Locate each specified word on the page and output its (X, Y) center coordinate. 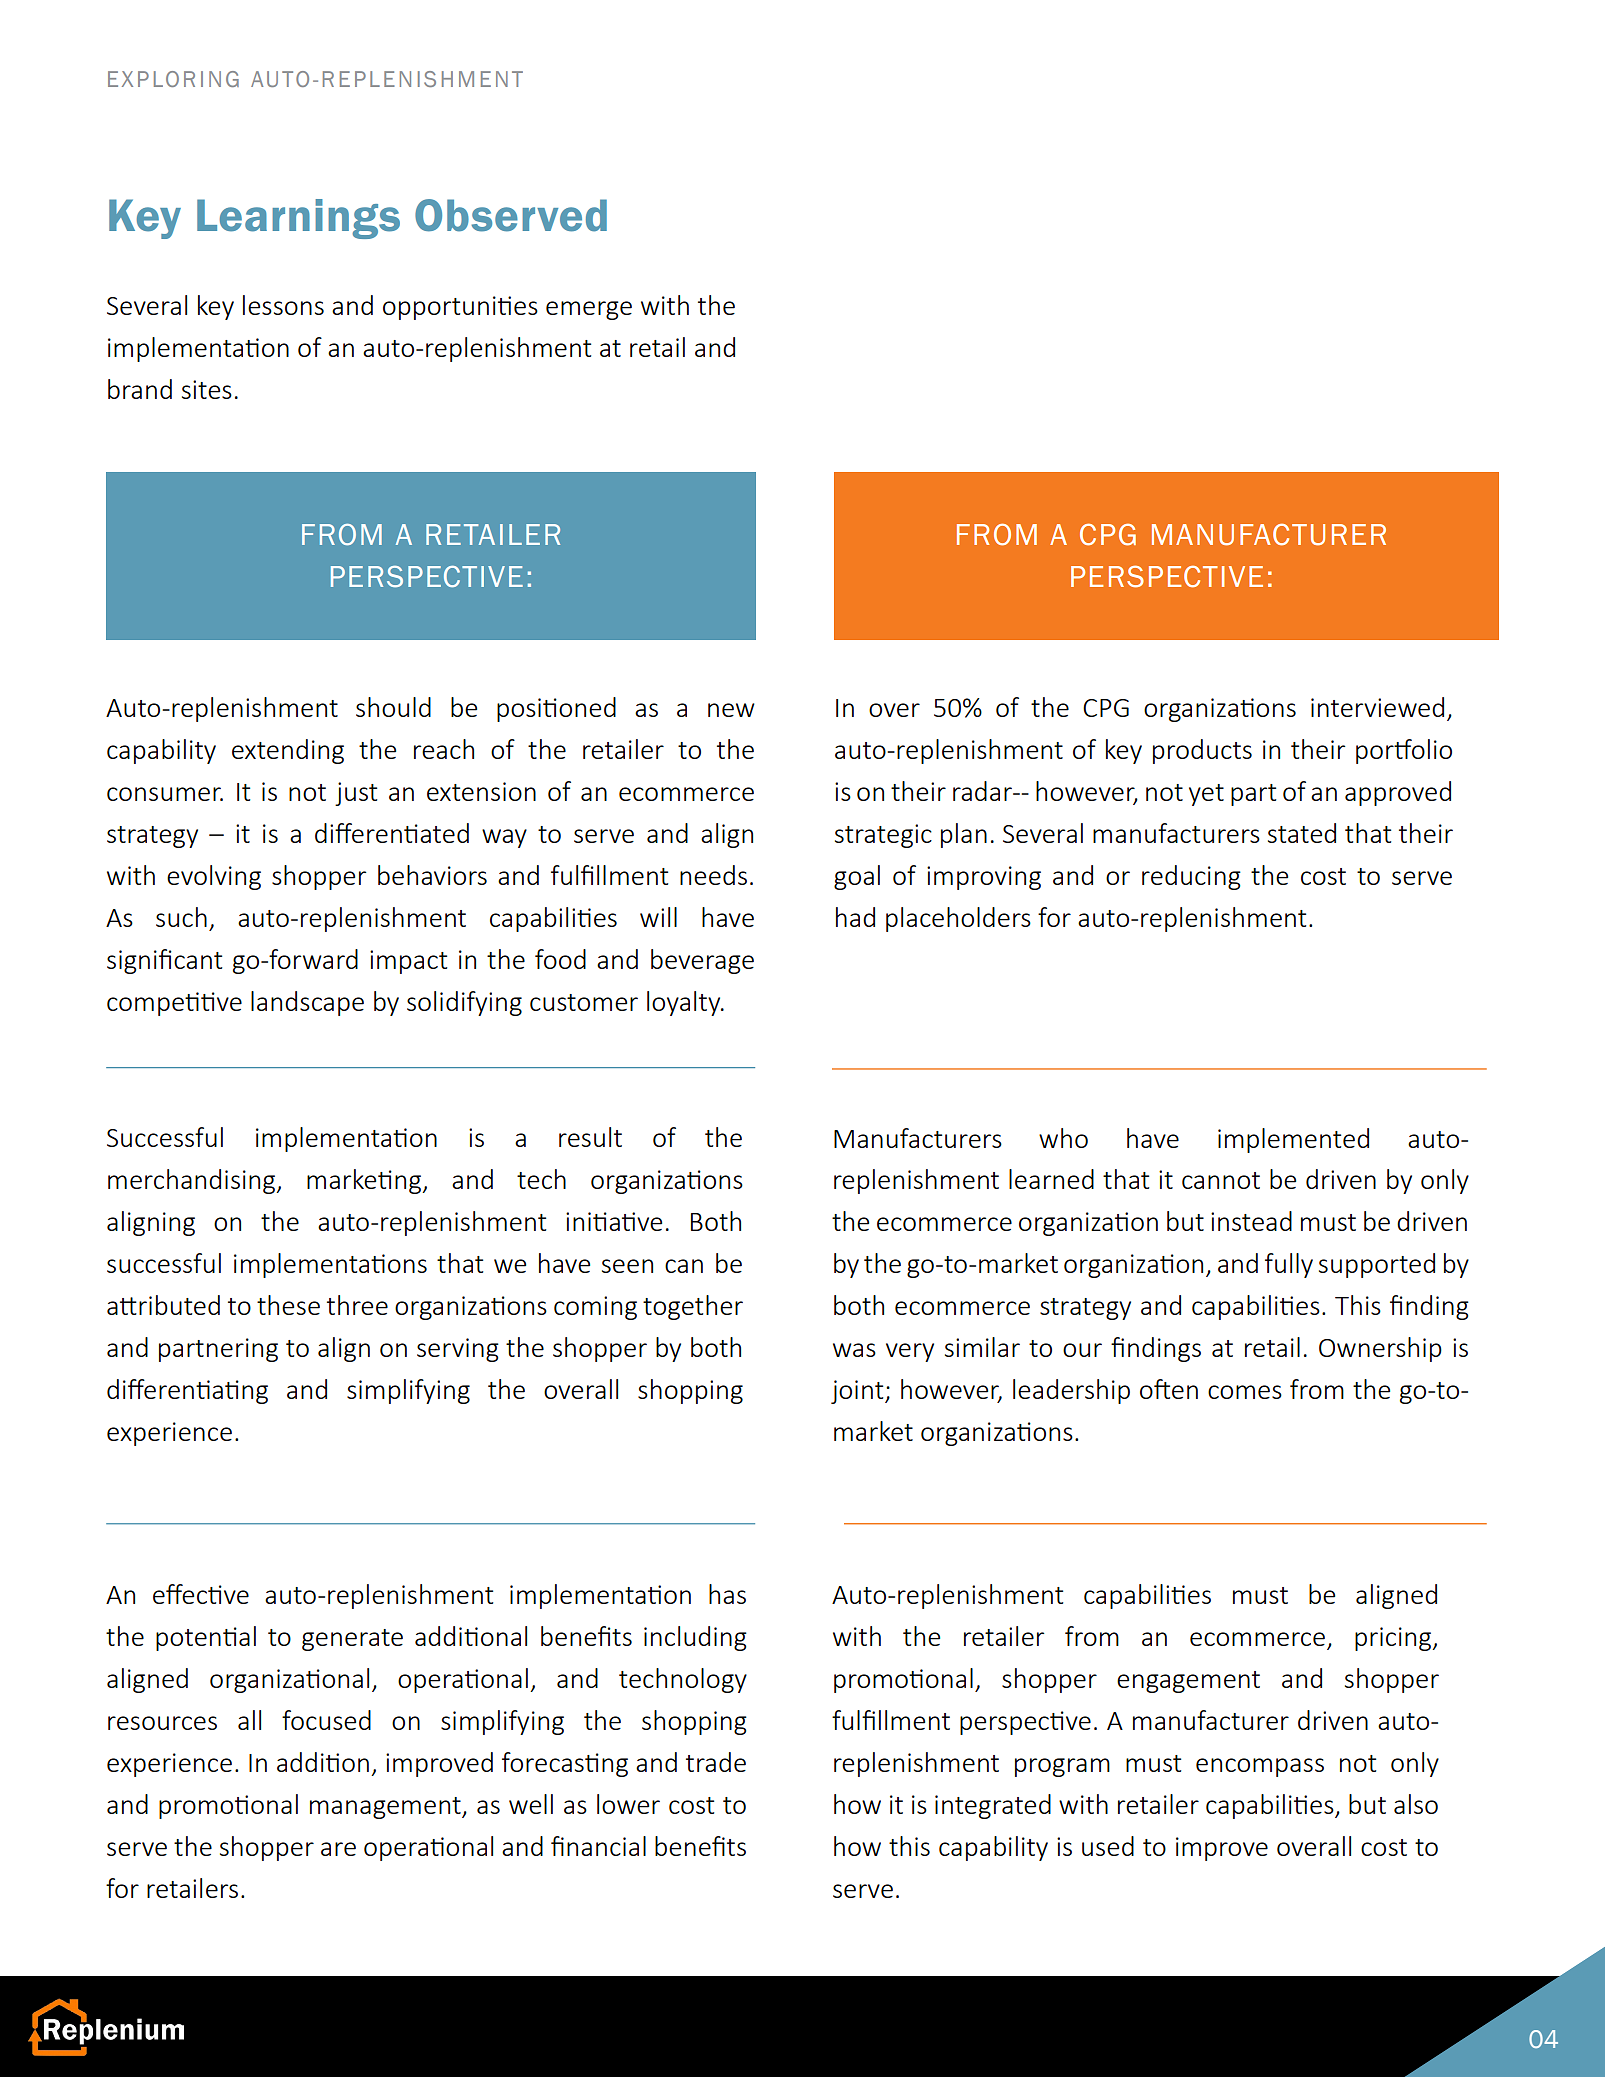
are (338, 1849)
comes (1245, 1392)
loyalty (685, 1003)
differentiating (187, 1391)
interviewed (1377, 707)
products (1202, 751)
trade (716, 1762)
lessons (283, 305)
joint (858, 1392)
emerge (589, 310)
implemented (1293, 1140)
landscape (307, 1003)
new (731, 710)
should (393, 707)
